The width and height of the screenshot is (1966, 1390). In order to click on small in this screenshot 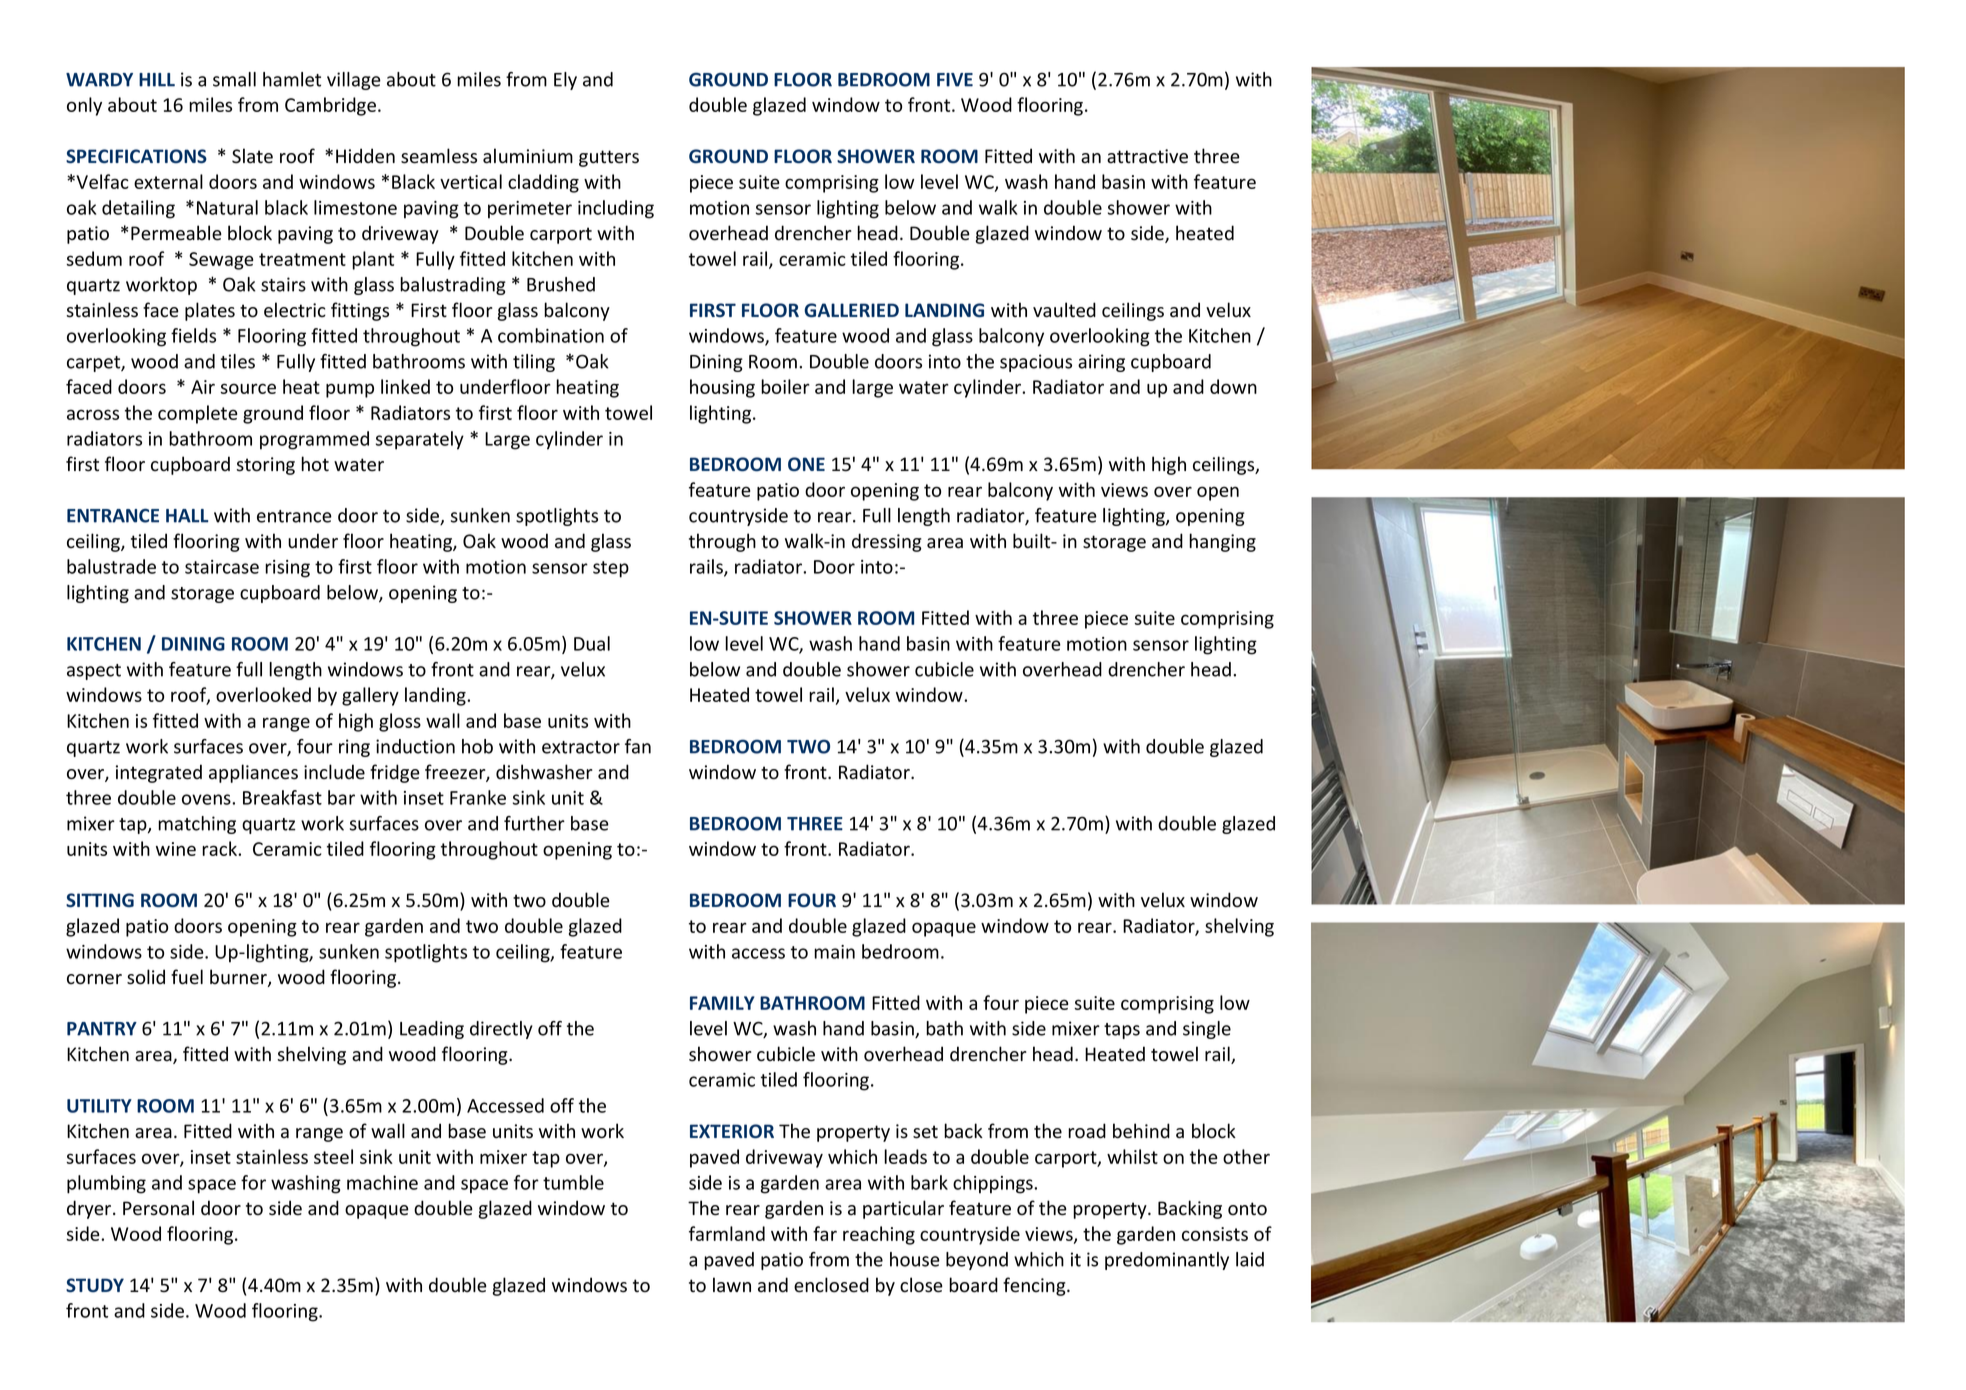, I will do `click(234, 79)`.
